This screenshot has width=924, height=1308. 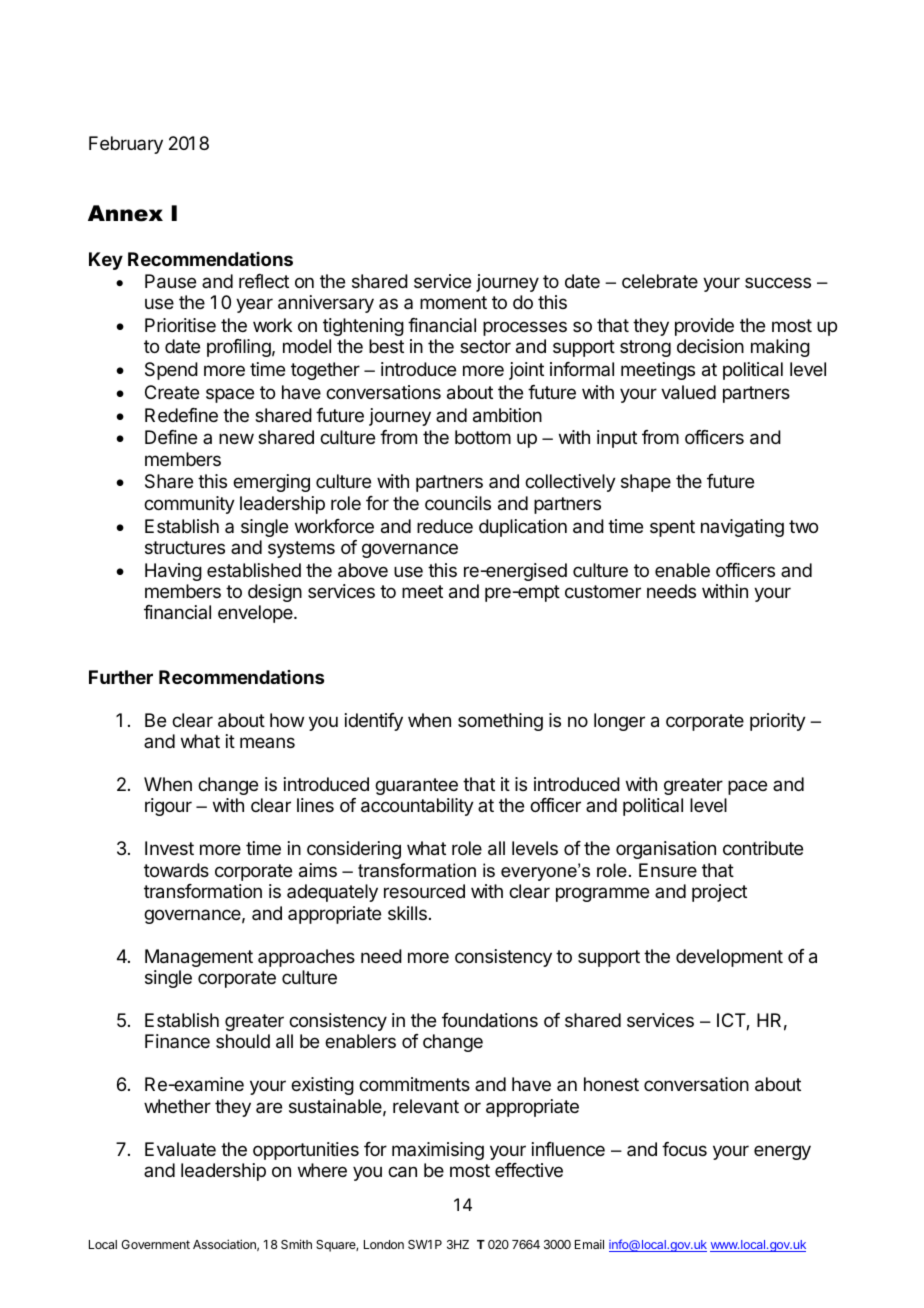 What do you see at coordinates (684, 1149) in the screenshot?
I see `focus` at bounding box center [684, 1149].
